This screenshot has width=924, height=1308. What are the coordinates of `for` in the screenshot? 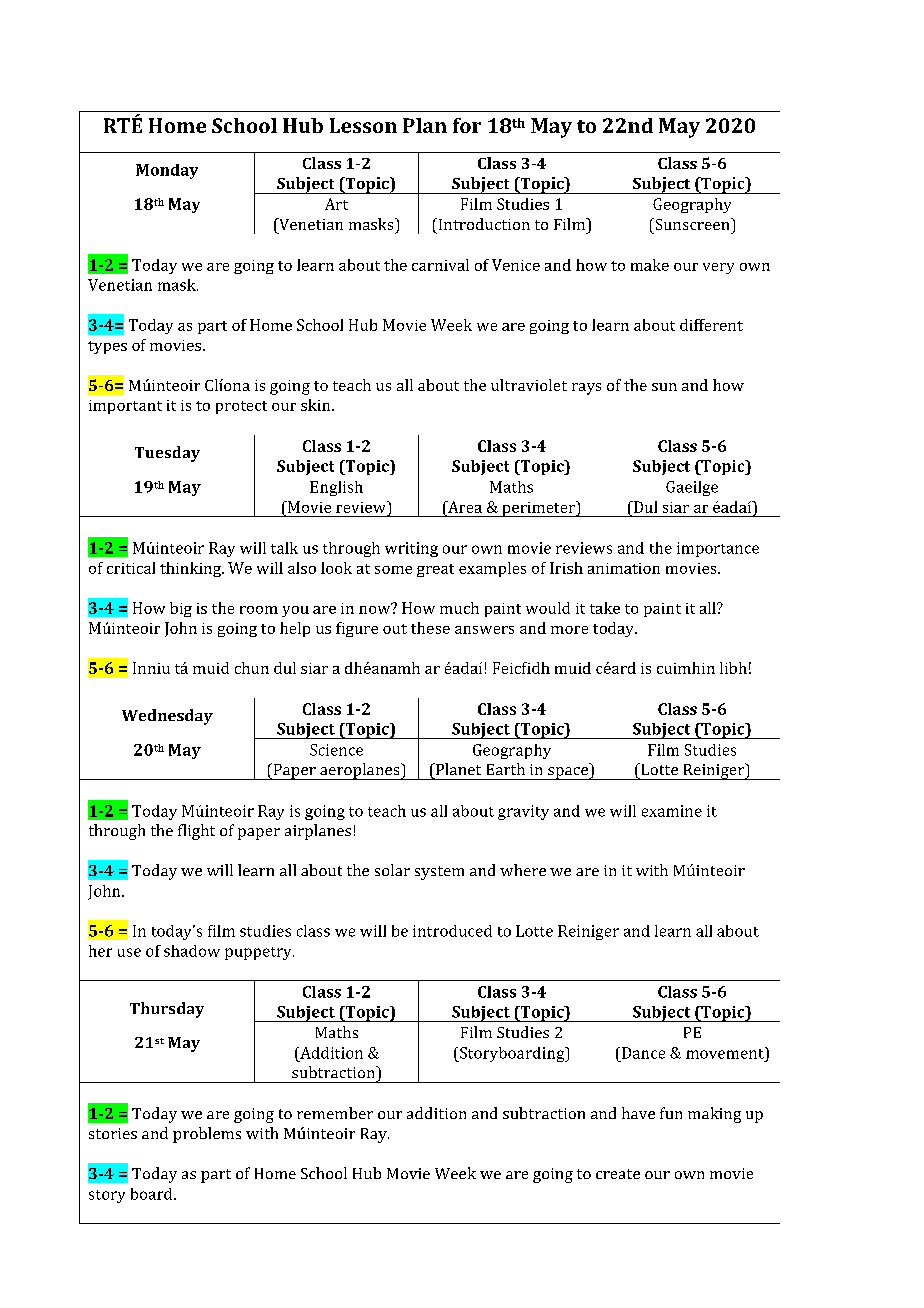 It's located at (467, 125).
